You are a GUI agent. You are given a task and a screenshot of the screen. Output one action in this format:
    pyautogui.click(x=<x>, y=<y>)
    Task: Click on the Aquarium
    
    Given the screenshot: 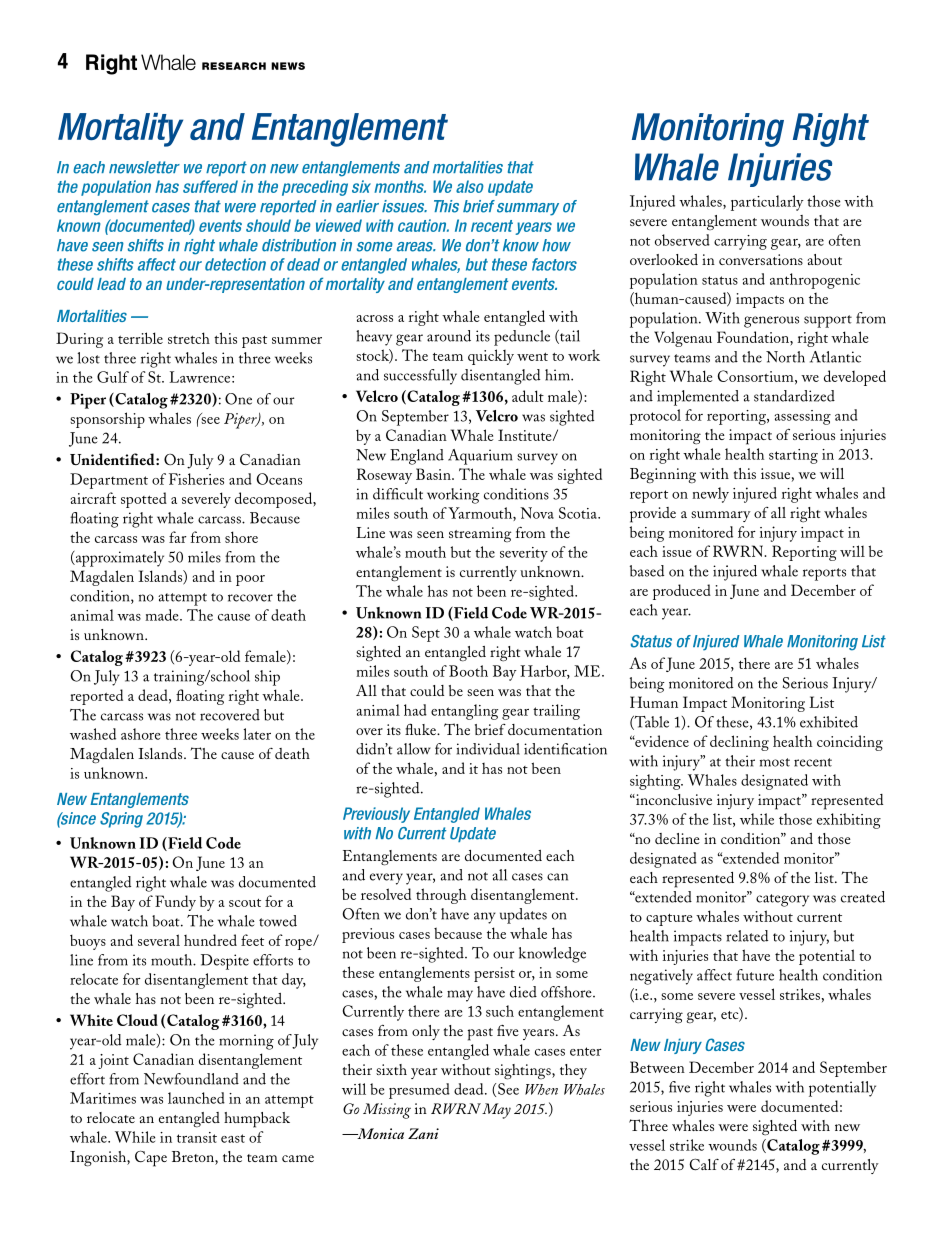 What is the action you would take?
    pyautogui.click(x=480, y=457)
